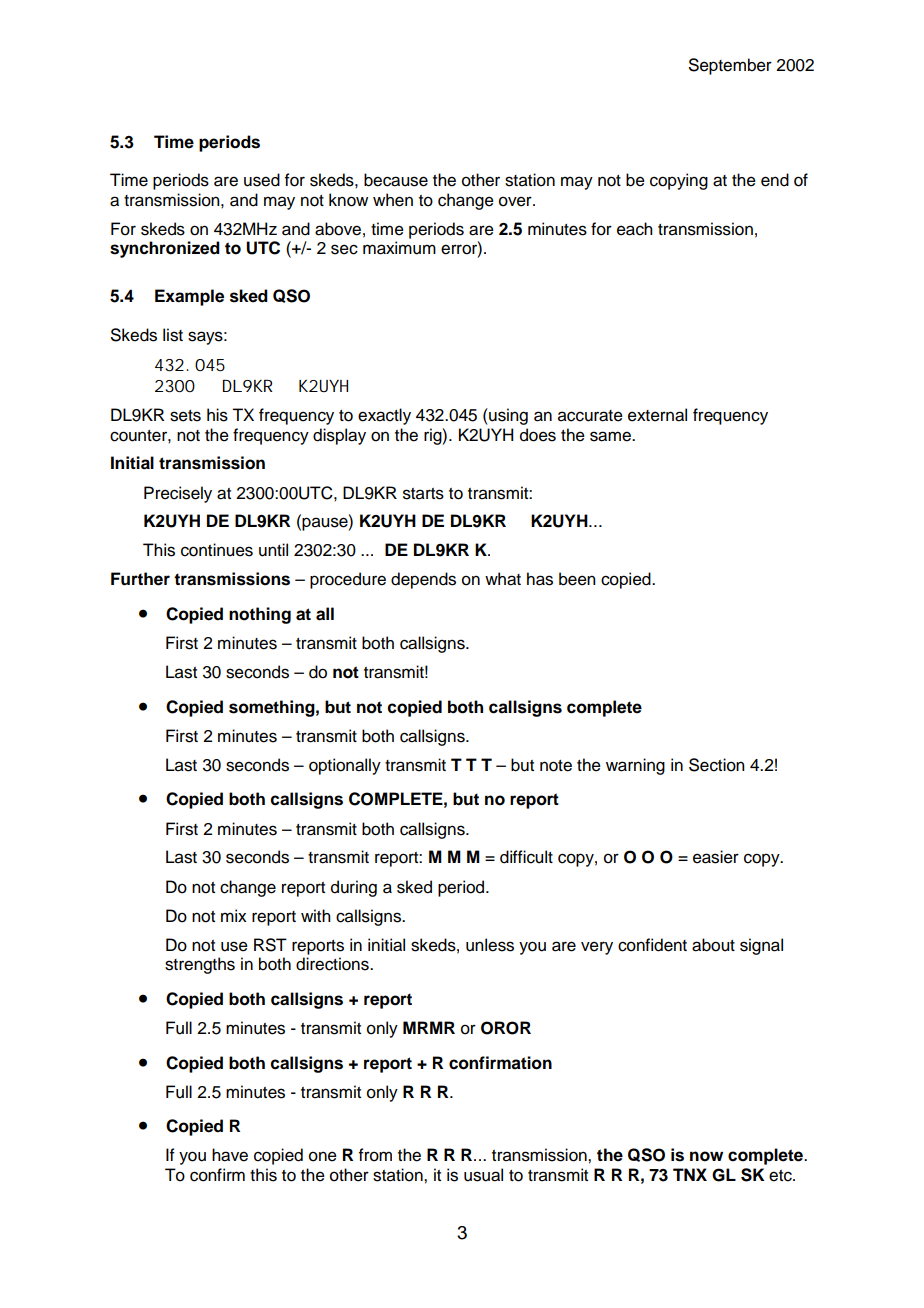  What do you see at coordinates (507, 416) in the screenshot?
I see `using` at bounding box center [507, 416].
